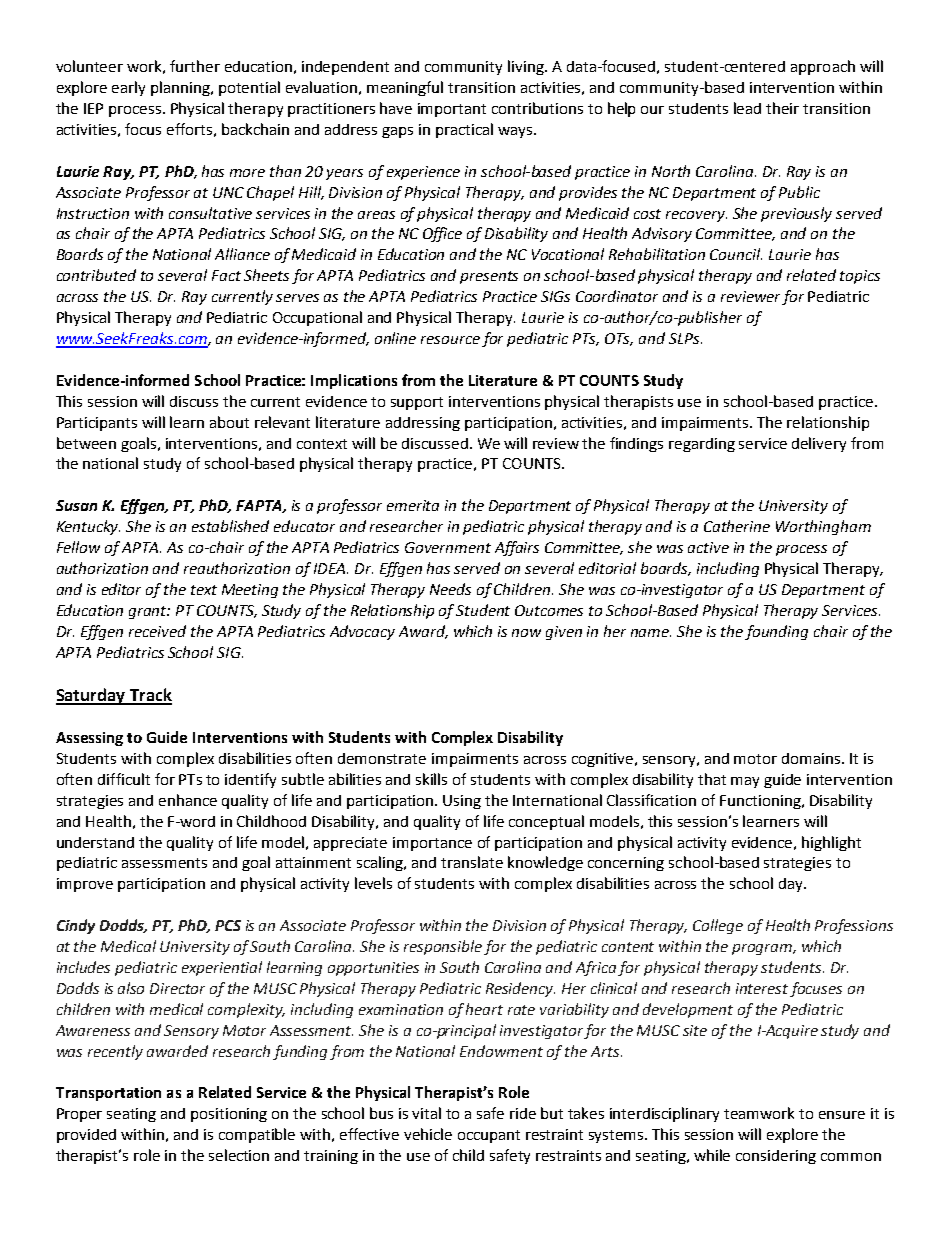  Describe the element at coordinates (782, 108) in the screenshot. I see `their` at that location.
